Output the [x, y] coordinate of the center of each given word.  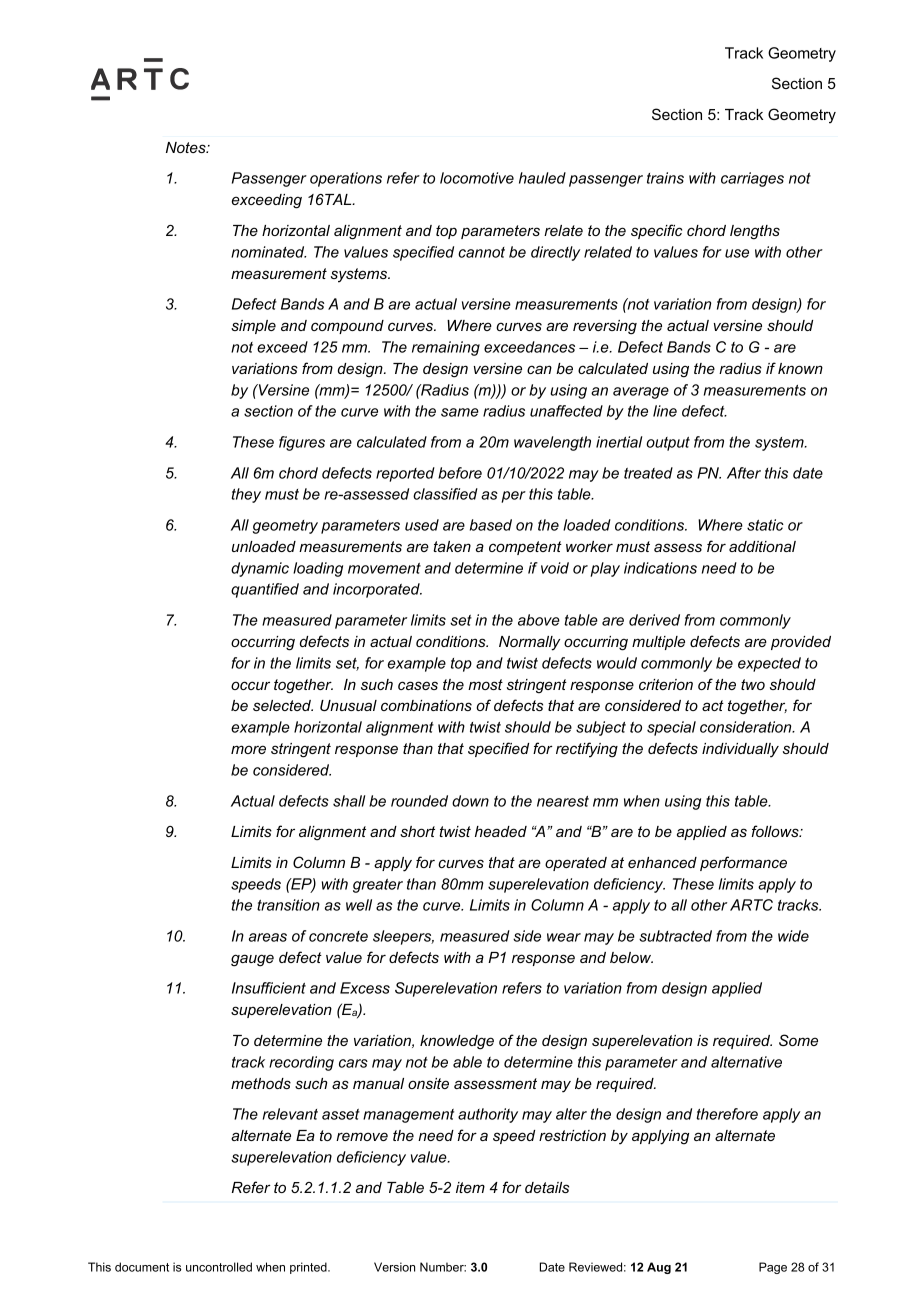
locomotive [477, 178]
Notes [187, 147]
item [470, 1187]
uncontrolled [219, 1267]
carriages [752, 179]
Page [773, 1268]
